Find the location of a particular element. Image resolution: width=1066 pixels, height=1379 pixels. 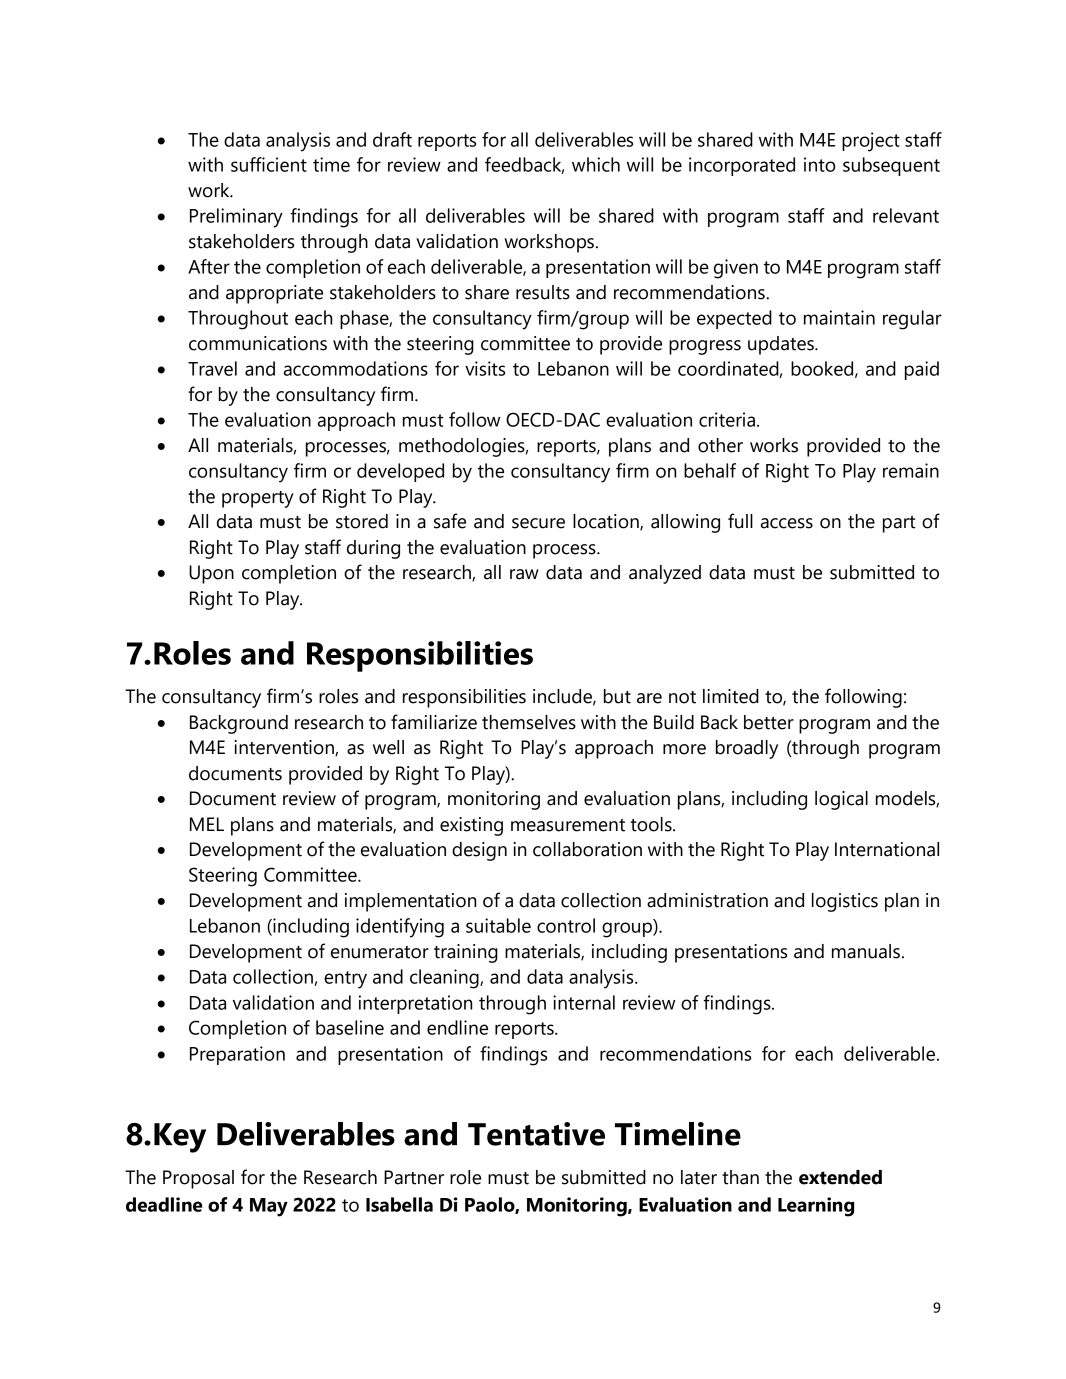

measurement is located at coordinates (568, 825).
